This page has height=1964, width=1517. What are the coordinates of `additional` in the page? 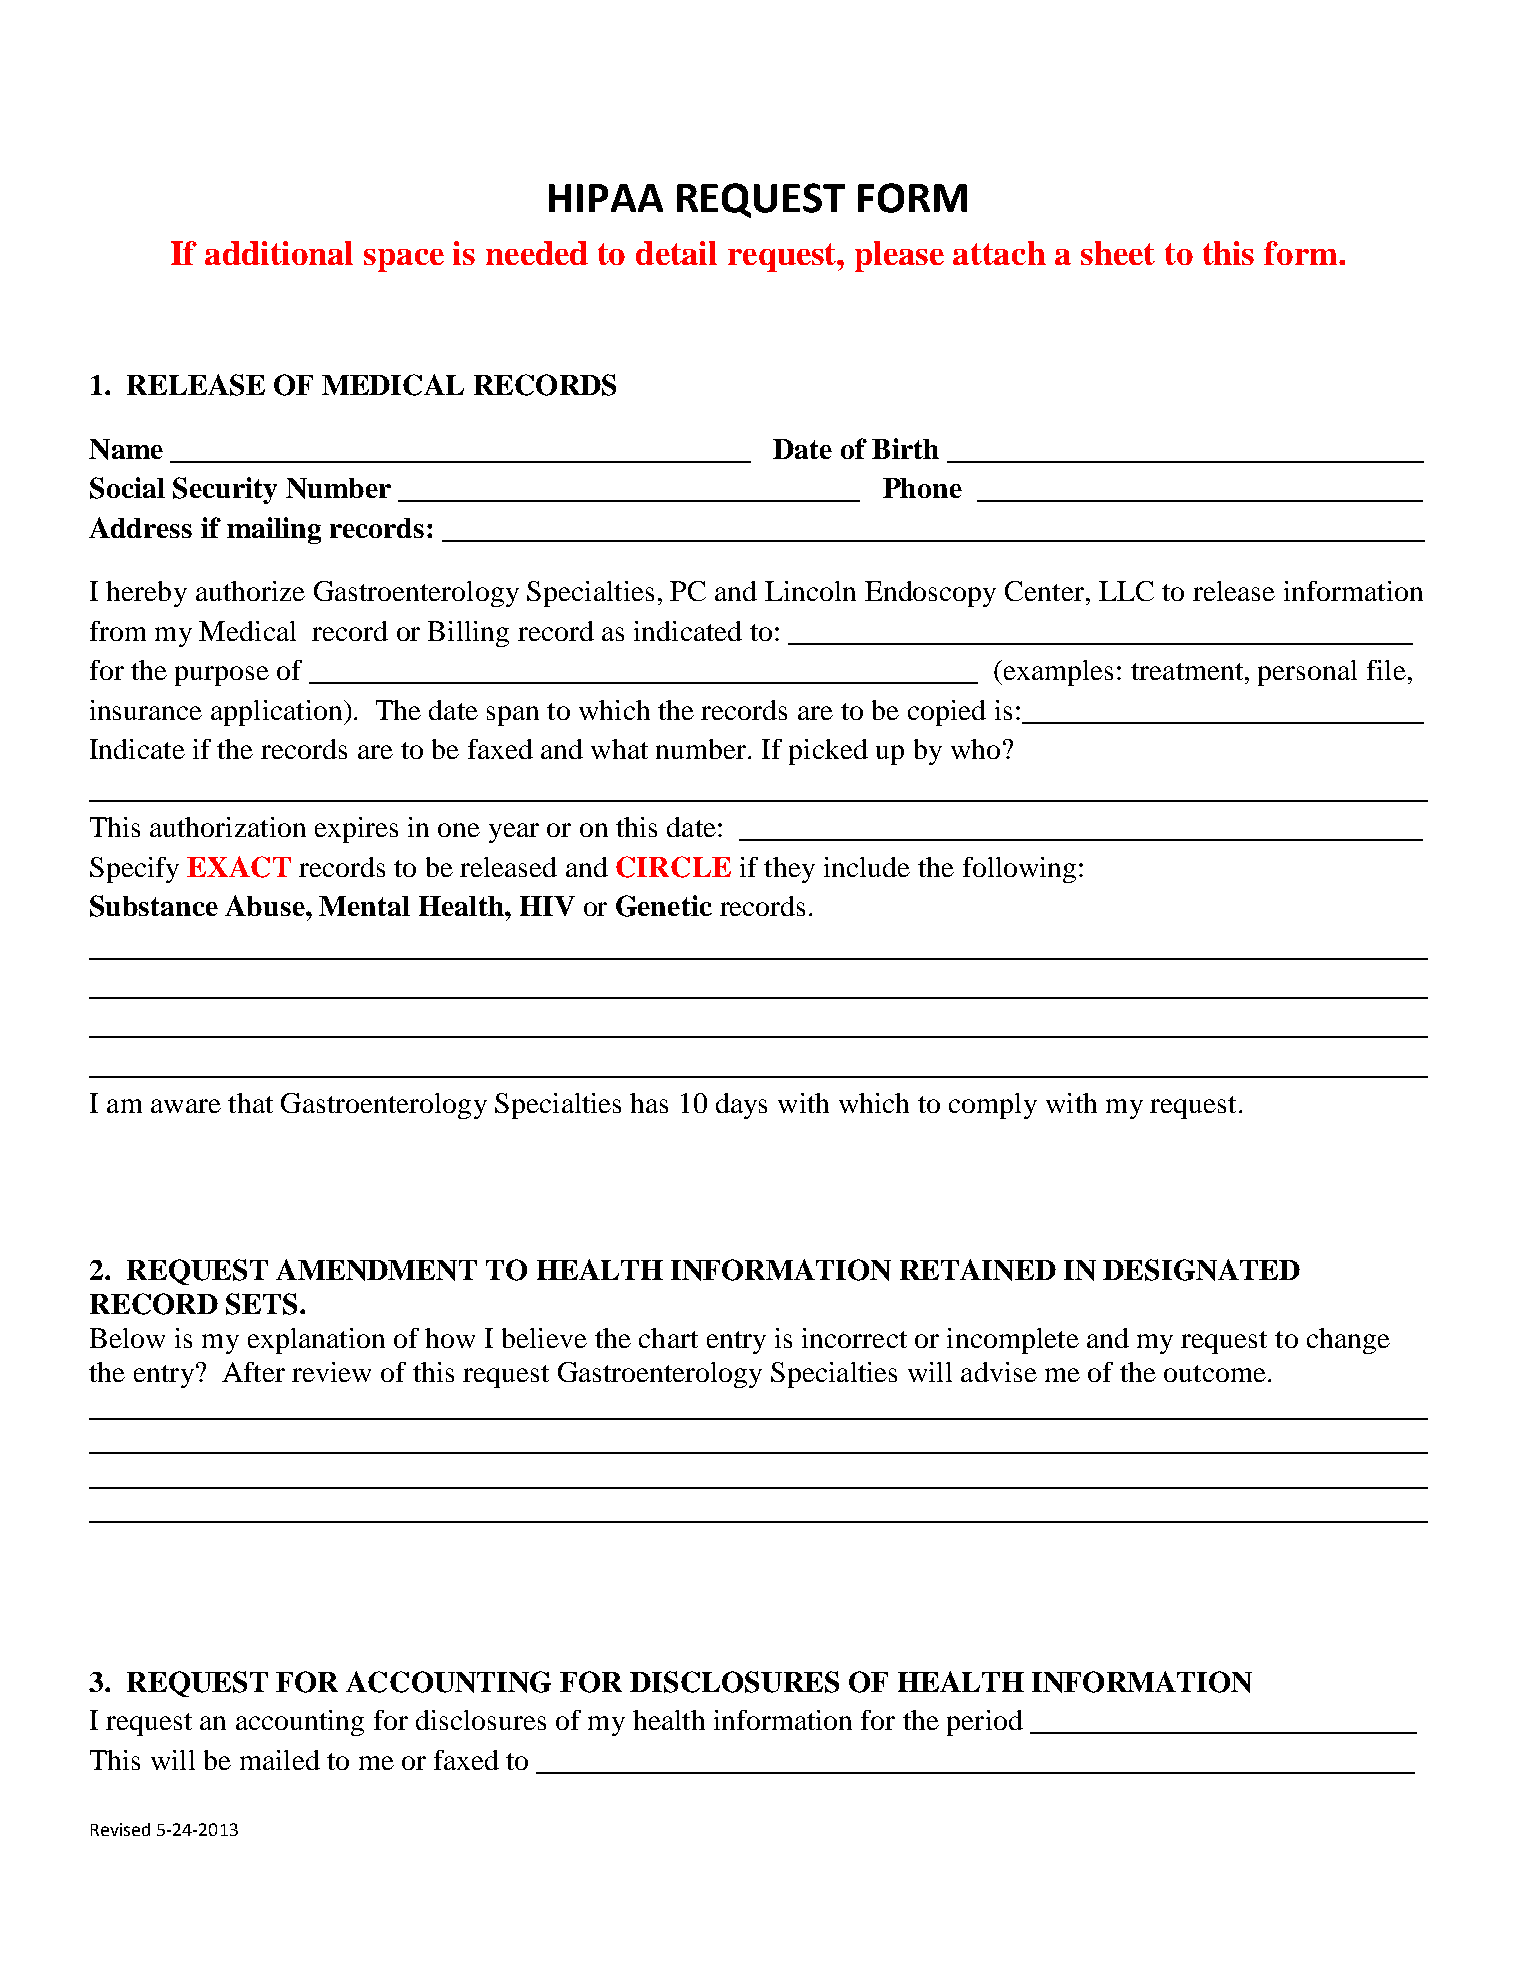 It's located at (279, 253).
